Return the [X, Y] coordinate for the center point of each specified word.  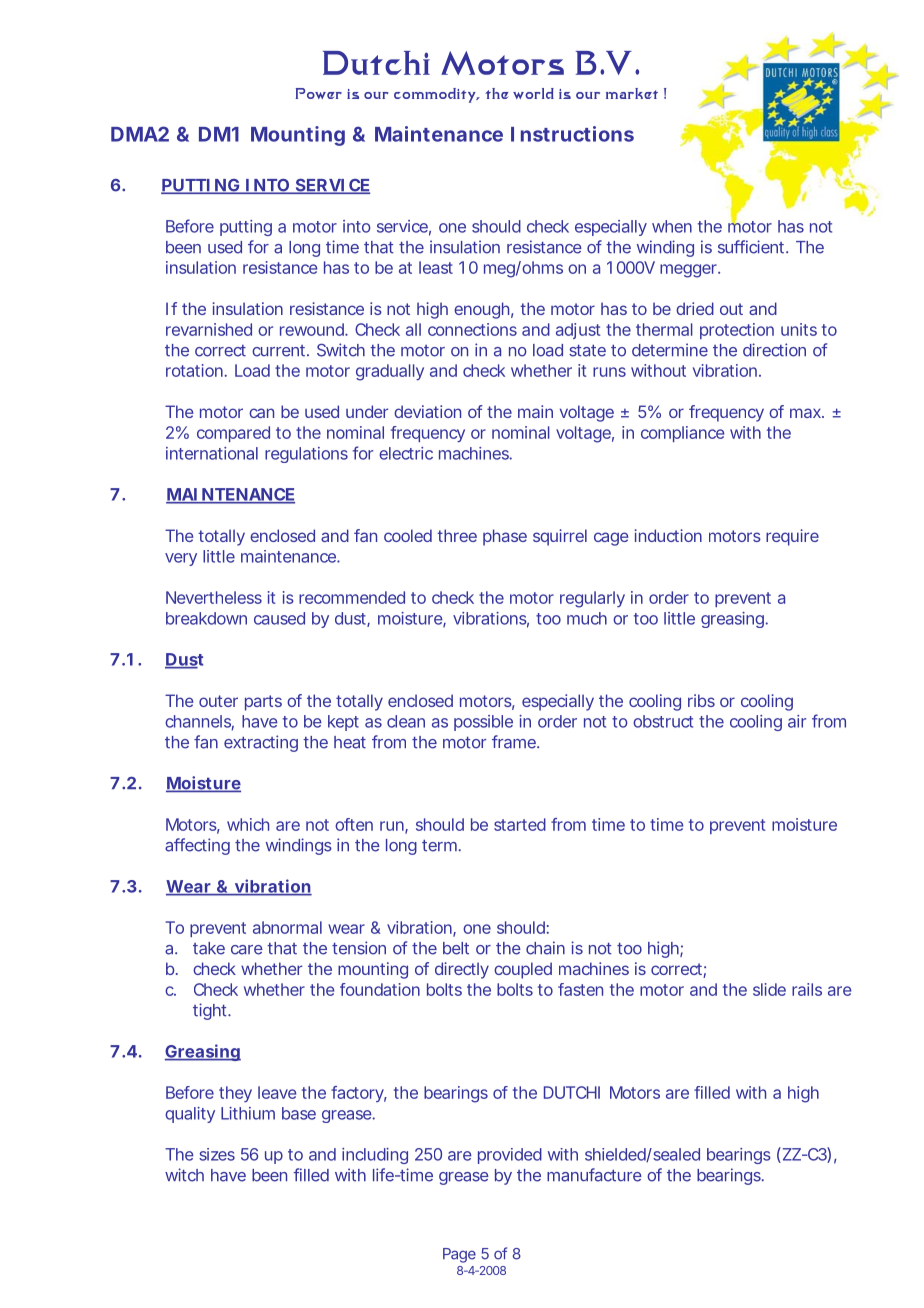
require [792, 537]
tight [211, 1011]
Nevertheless [214, 597]
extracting [261, 743]
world [533, 93]
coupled [523, 970]
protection [737, 331]
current [280, 351]
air [797, 721]
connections [472, 329]
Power [318, 93]
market [632, 93]
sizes [217, 1154]
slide [769, 989]
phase [505, 537]
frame [515, 742]
